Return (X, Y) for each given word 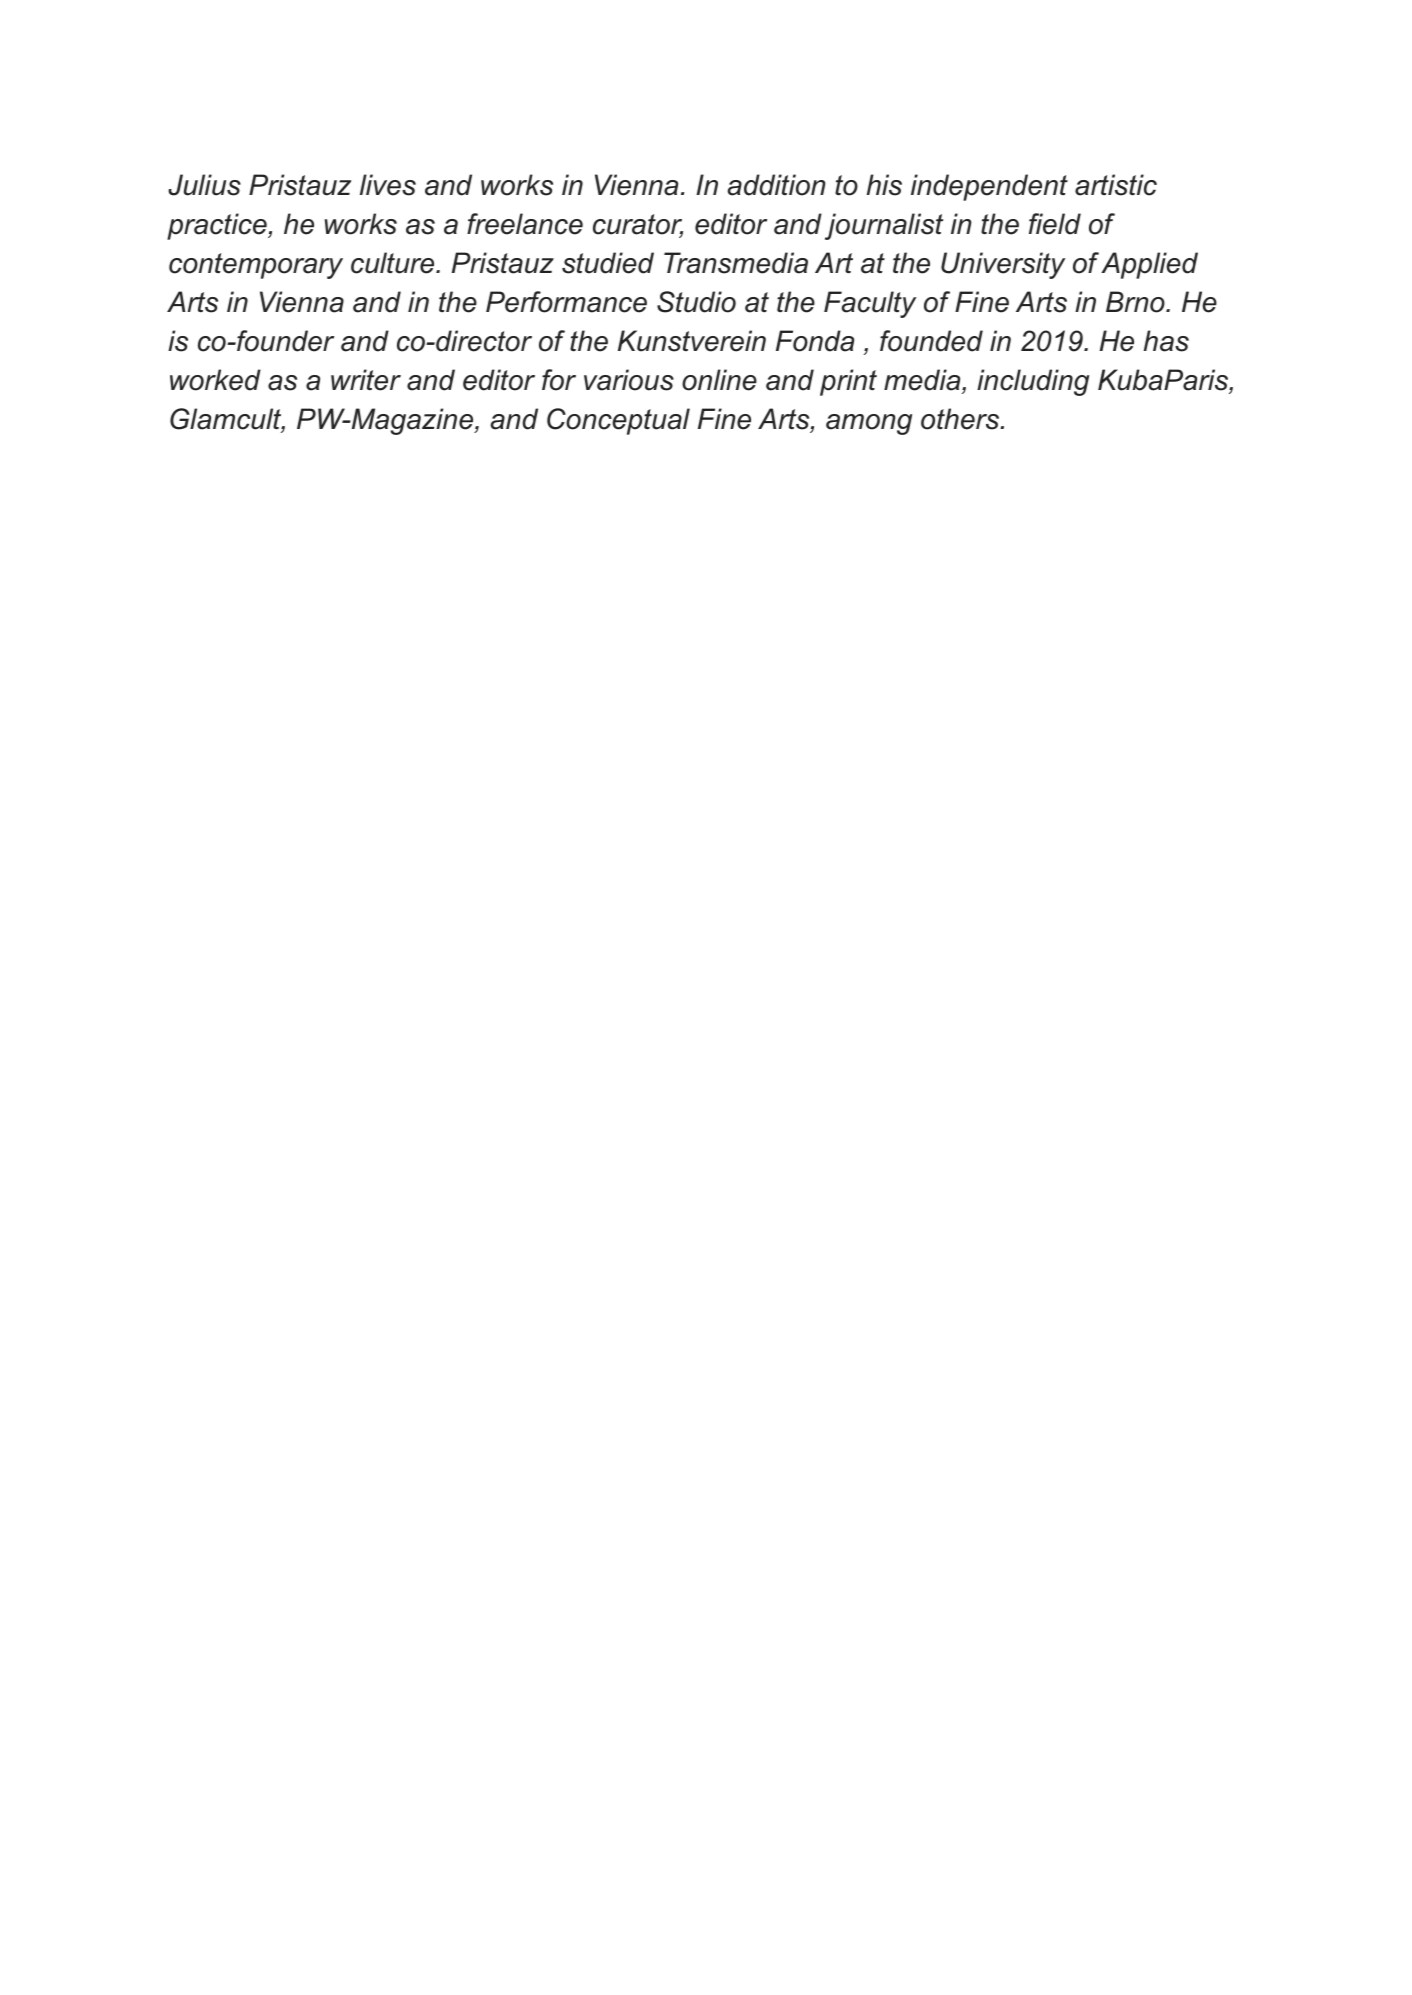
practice (218, 226)
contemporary (256, 266)
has (1166, 341)
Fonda (815, 341)
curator (638, 225)
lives (388, 185)
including (1033, 382)
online (719, 380)
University (1003, 265)
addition (777, 185)
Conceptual (618, 421)
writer (366, 380)
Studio (696, 302)
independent (989, 187)
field (1055, 224)
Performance (566, 302)
